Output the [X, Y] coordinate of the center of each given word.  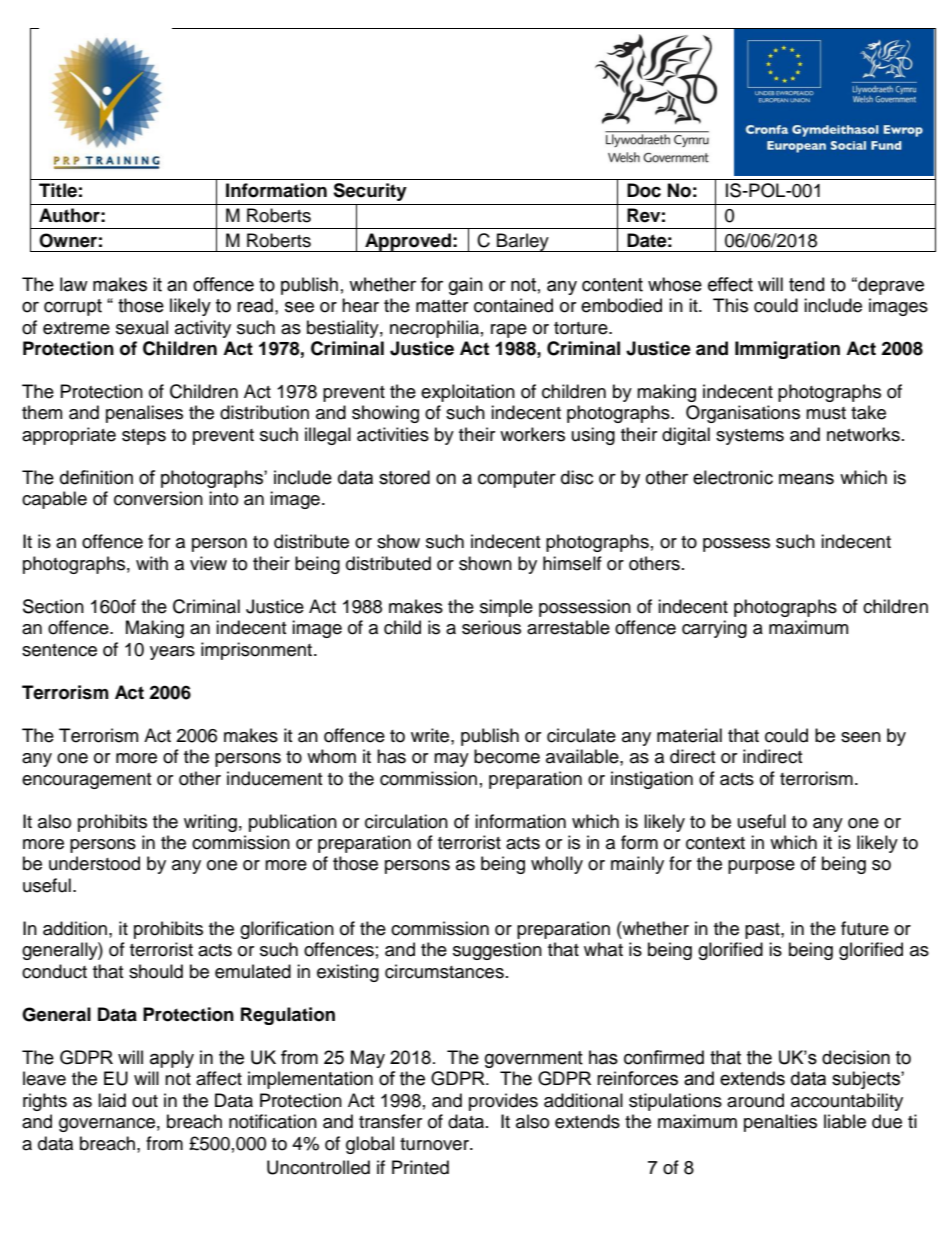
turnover [435, 1144]
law [74, 284]
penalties [780, 1123]
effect [730, 284]
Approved [408, 242]
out [145, 1101]
